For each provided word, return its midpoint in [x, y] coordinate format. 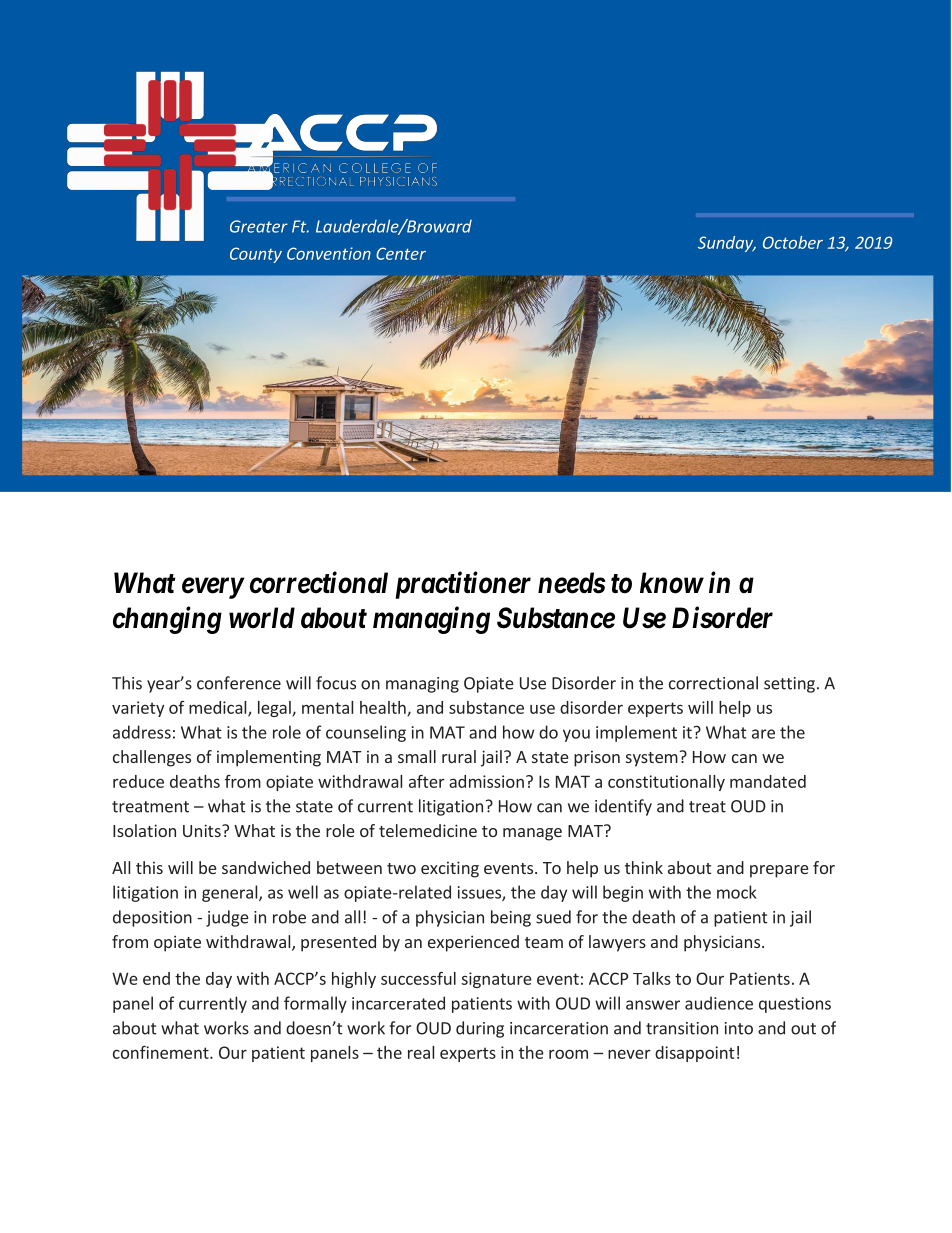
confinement [162, 1052]
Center [401, 253]
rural [459, 756]
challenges [152, 758]
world [262, 618]
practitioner [463, 585]
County [256, 255]
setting [789, 685]
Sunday [726, 244]
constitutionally [666, 783]
